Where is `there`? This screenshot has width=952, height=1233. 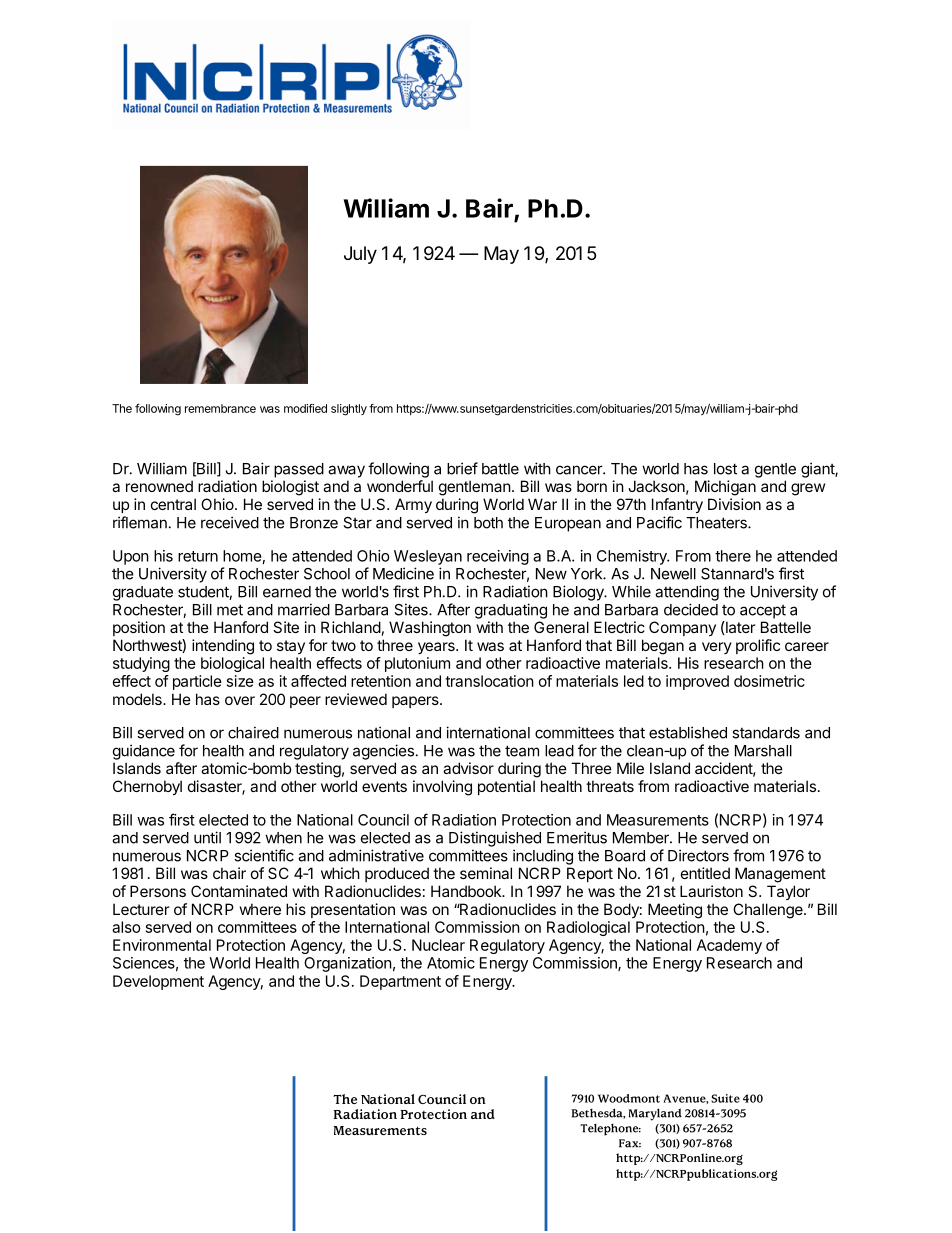
there is located at coordinates (733, 556).
